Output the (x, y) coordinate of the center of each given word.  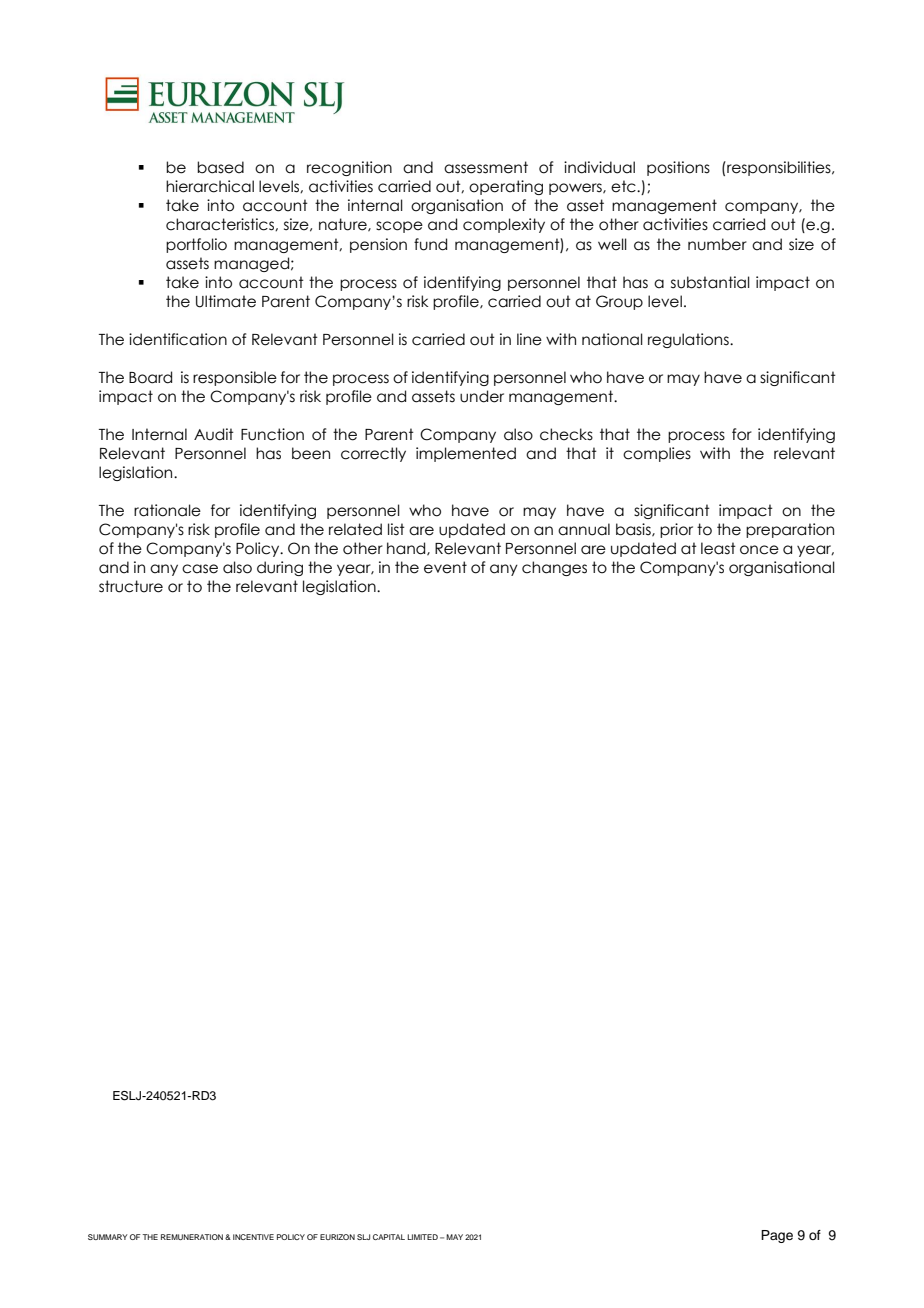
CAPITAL (389, 1237)
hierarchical (210, 186)
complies (657, 454)
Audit (214, 434)
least (718, 548)
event (445, 567)
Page (777, 1236)
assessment (486, 167)
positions (678, 168)
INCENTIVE (253, 1237)
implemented (466, 454)
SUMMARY (108, 1237)
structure (131, 586)
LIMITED (422, 1237)
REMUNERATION (192, 1237)
